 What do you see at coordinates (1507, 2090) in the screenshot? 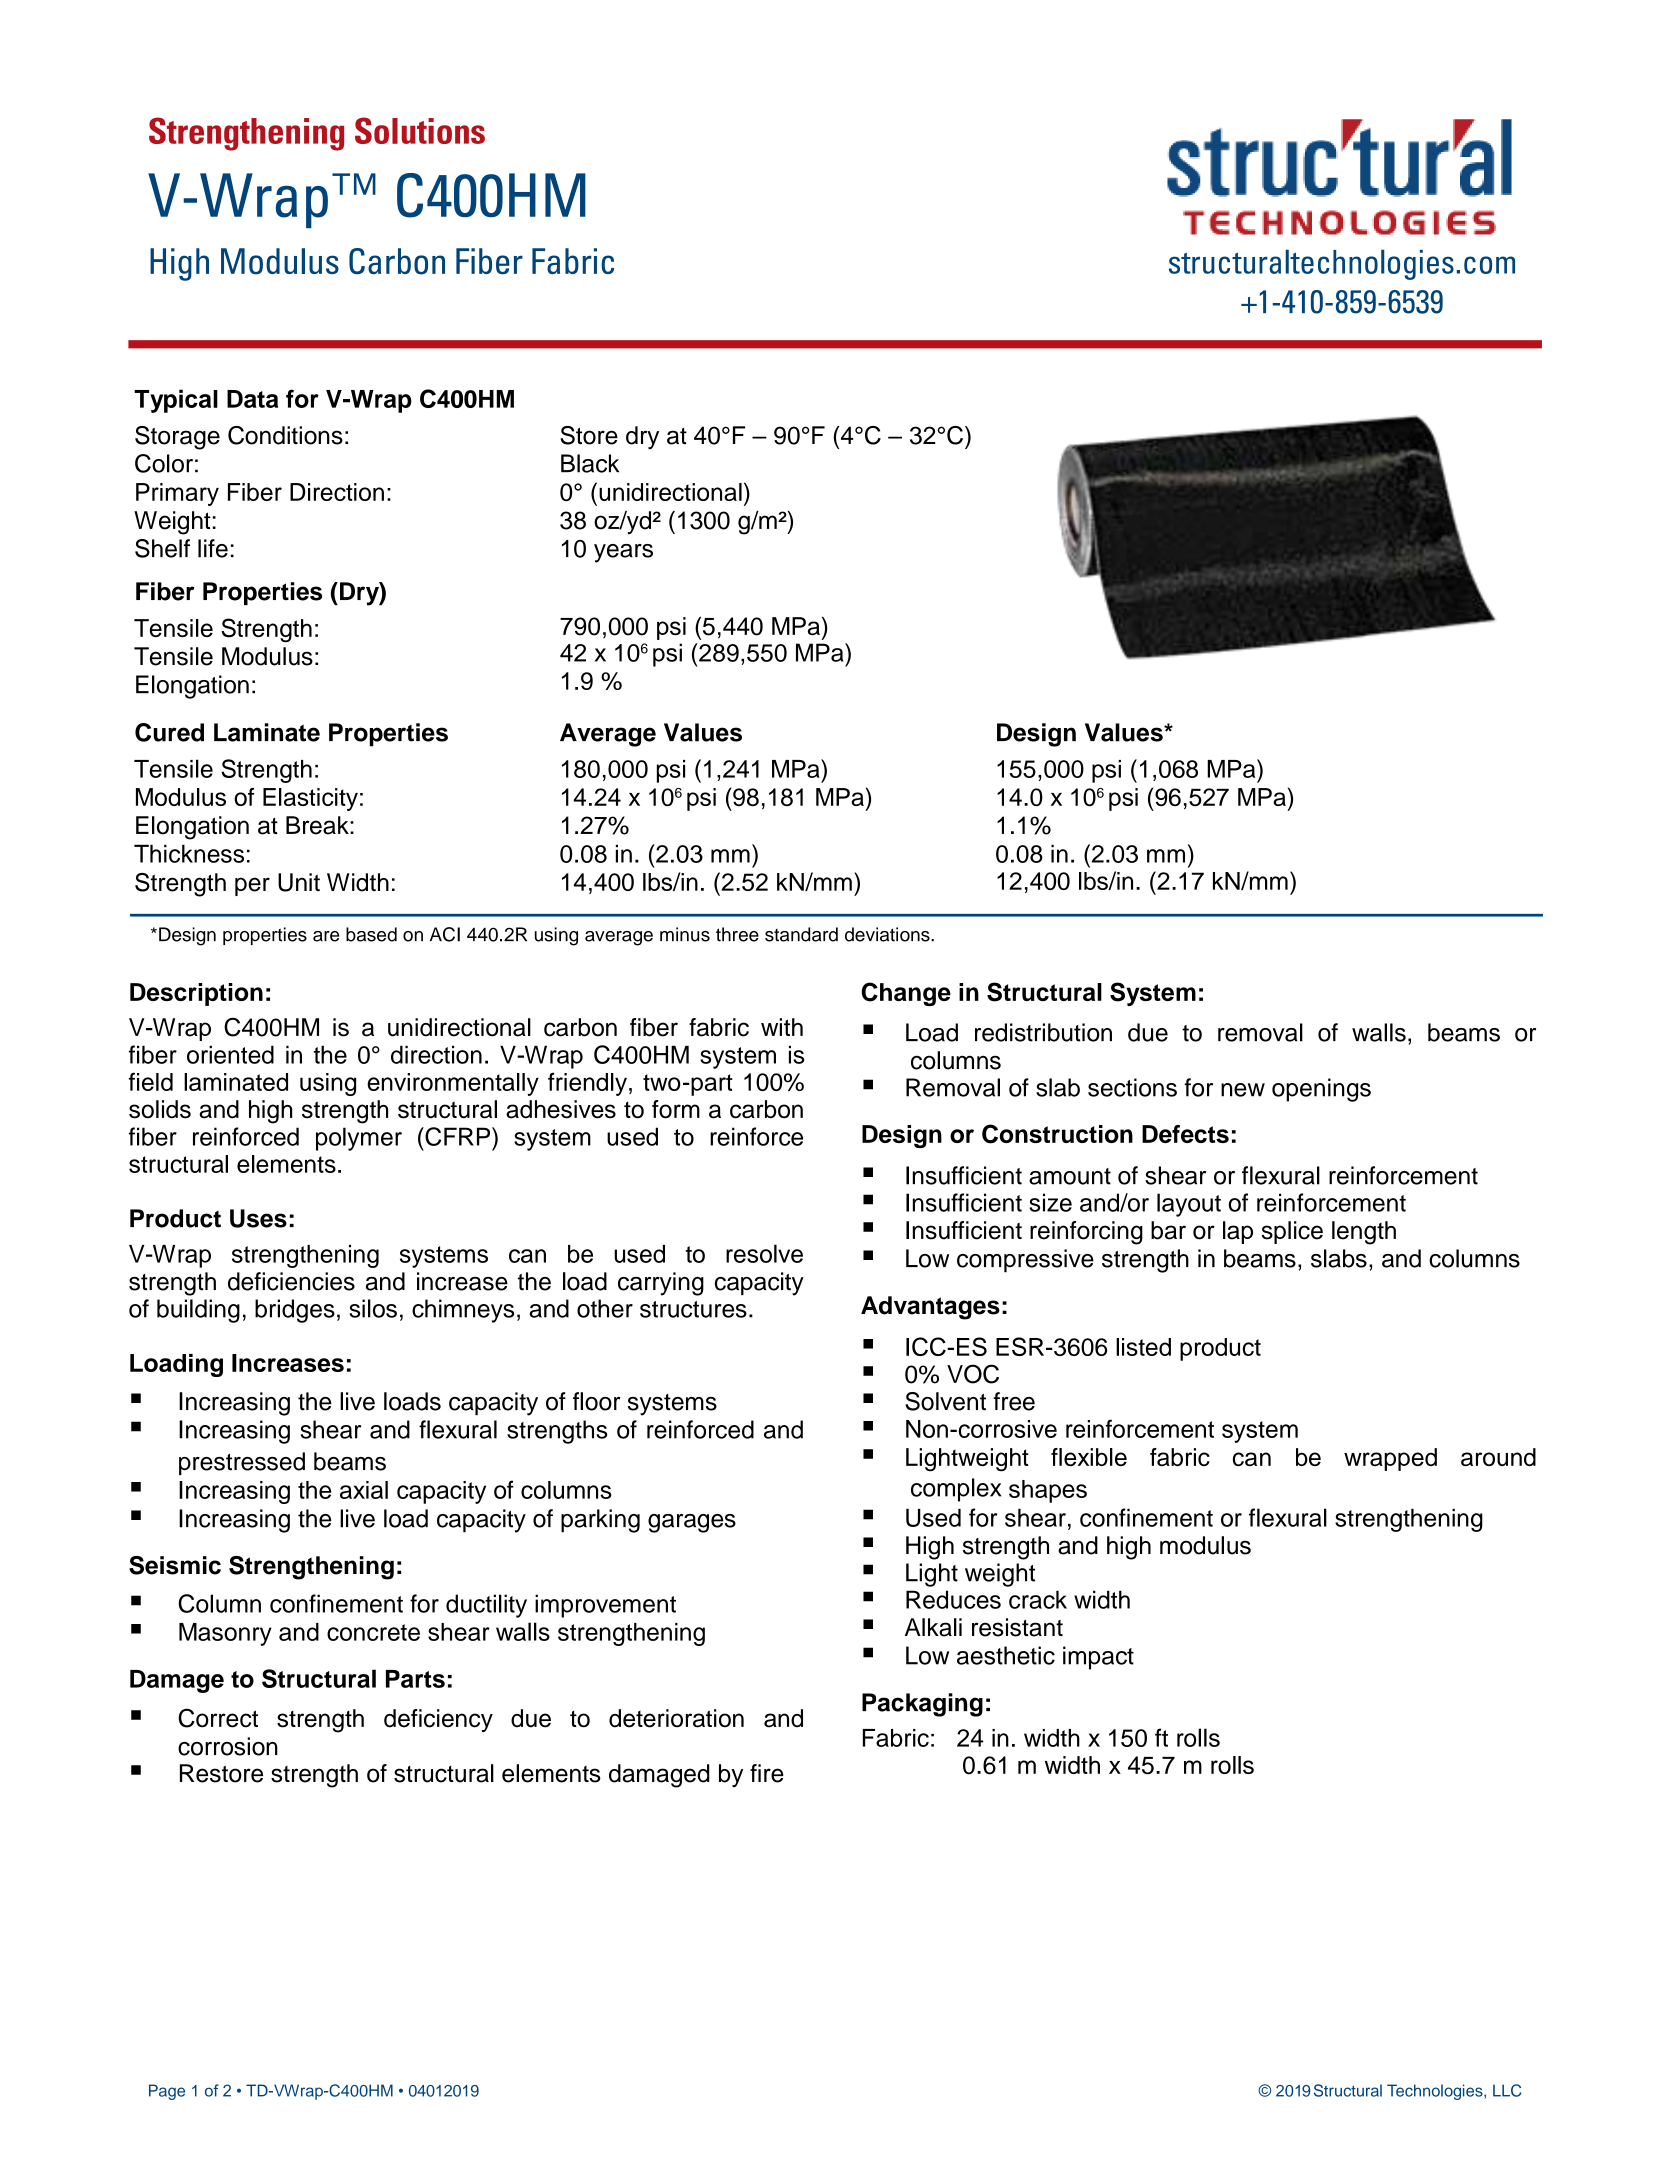
I see `LLC` at bounding box center [1507, 2090].
